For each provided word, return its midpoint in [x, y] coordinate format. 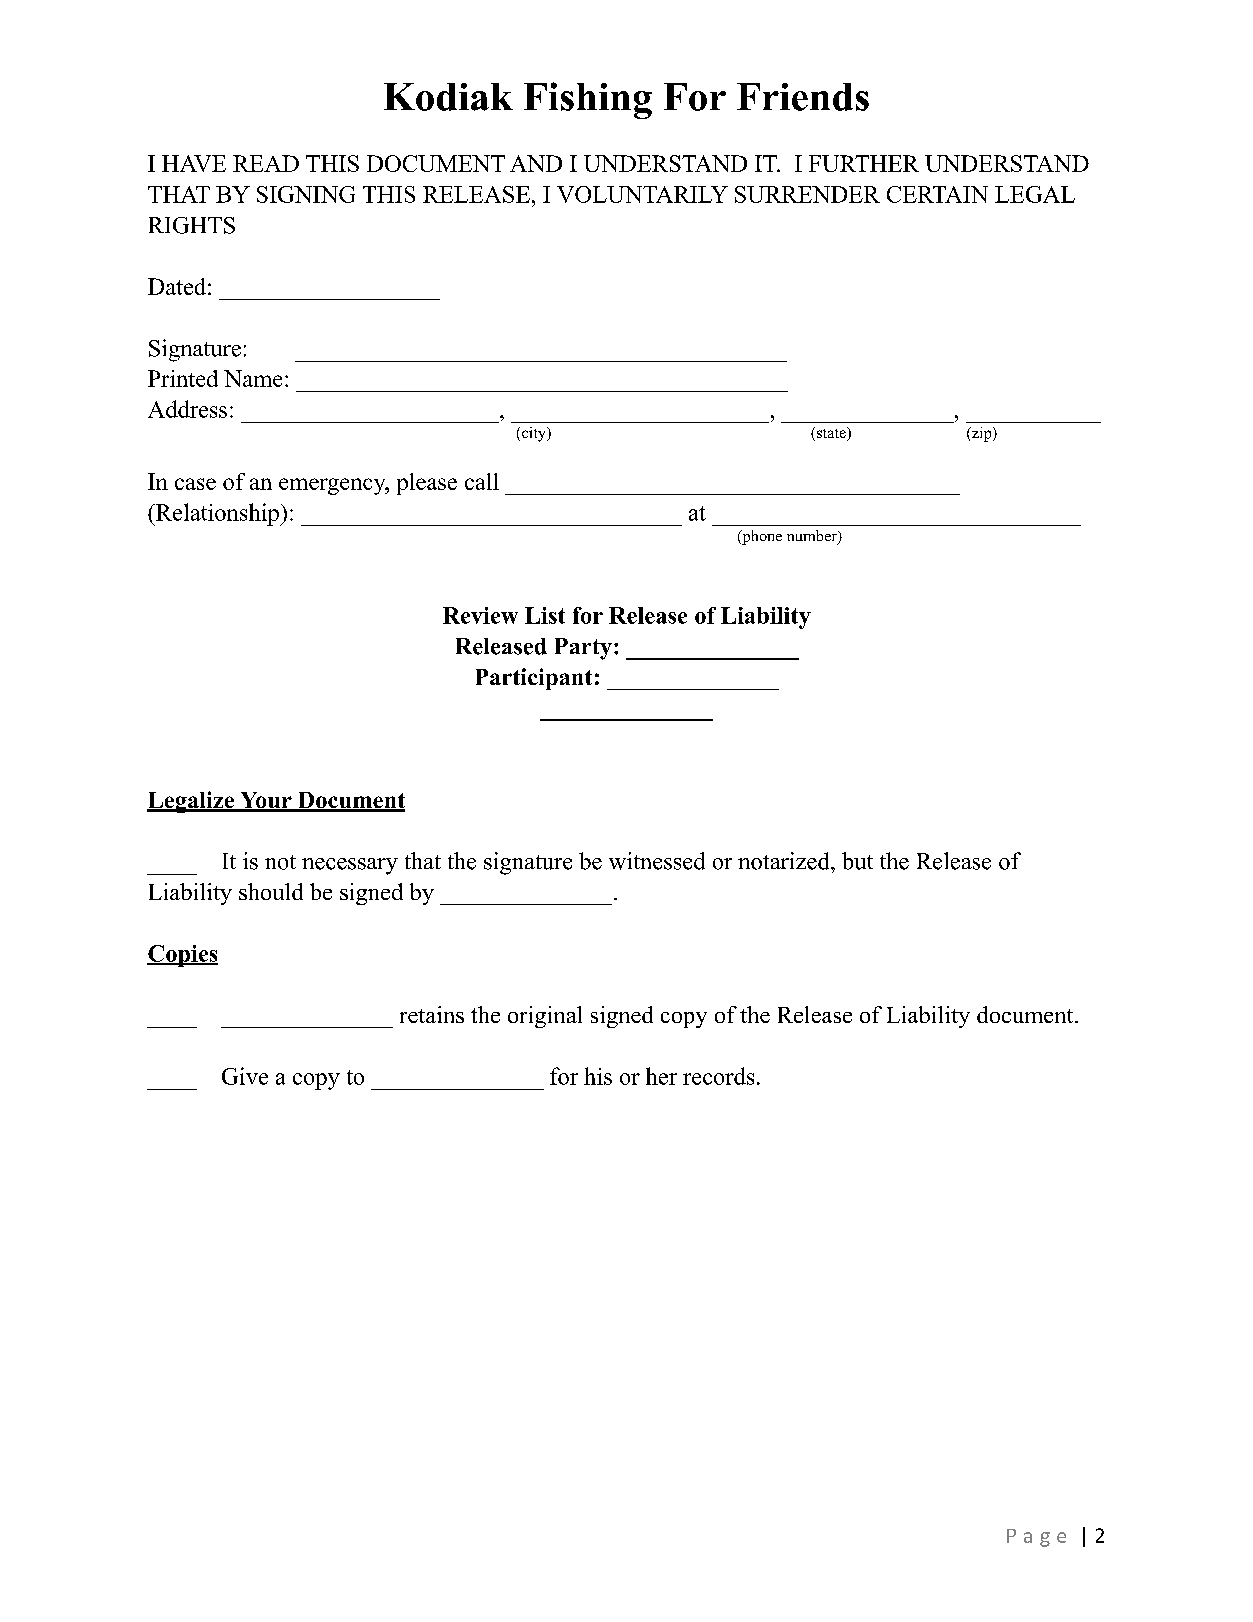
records [718, 1076]
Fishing [588, 100]
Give [245, 1076]
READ [266, 163]
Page [1036, 1538]
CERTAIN [937, 194]
